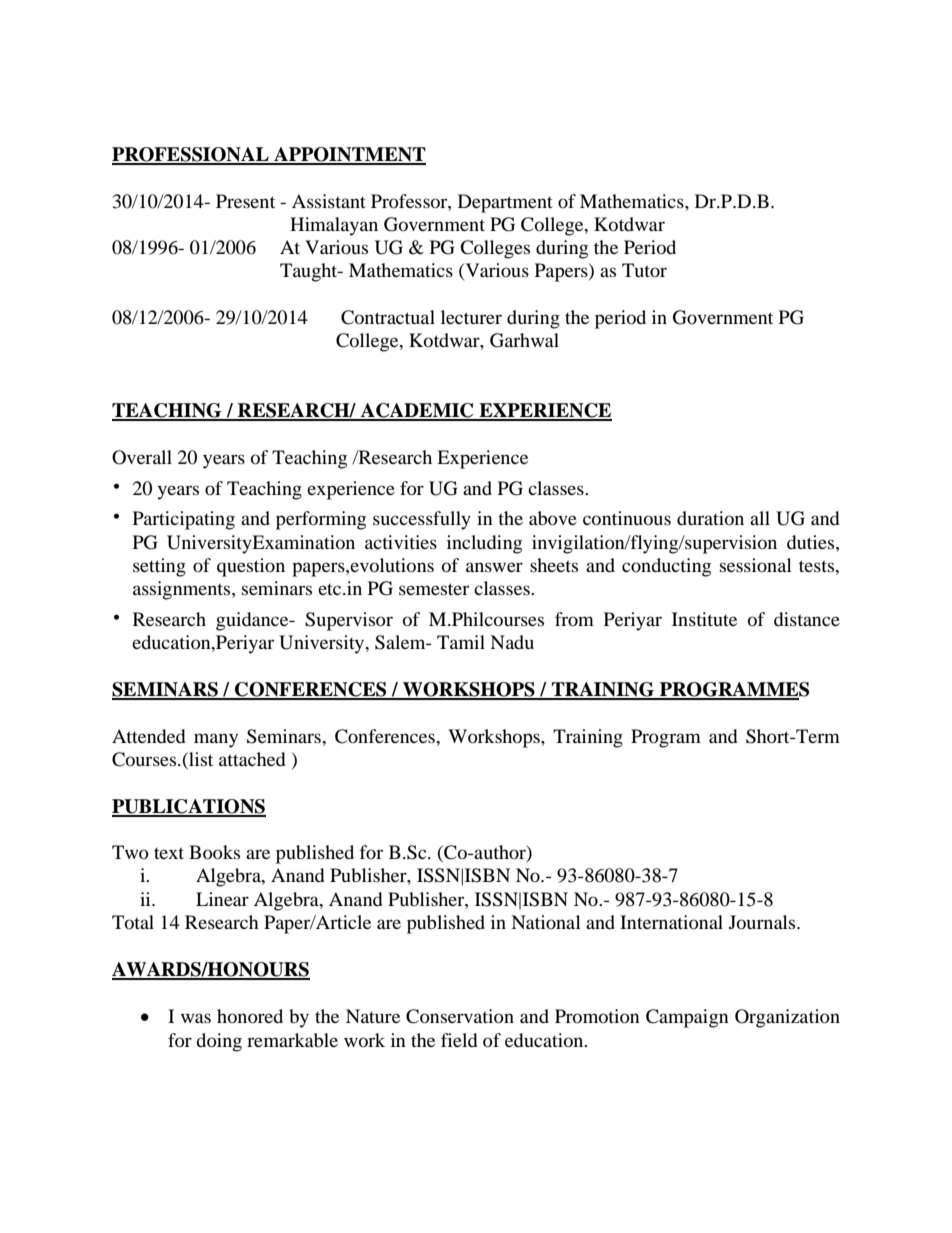 This page has height=1233, width=952. Describe the element at coordinates (142, 457) in the page. I see `Overall` at that location.
